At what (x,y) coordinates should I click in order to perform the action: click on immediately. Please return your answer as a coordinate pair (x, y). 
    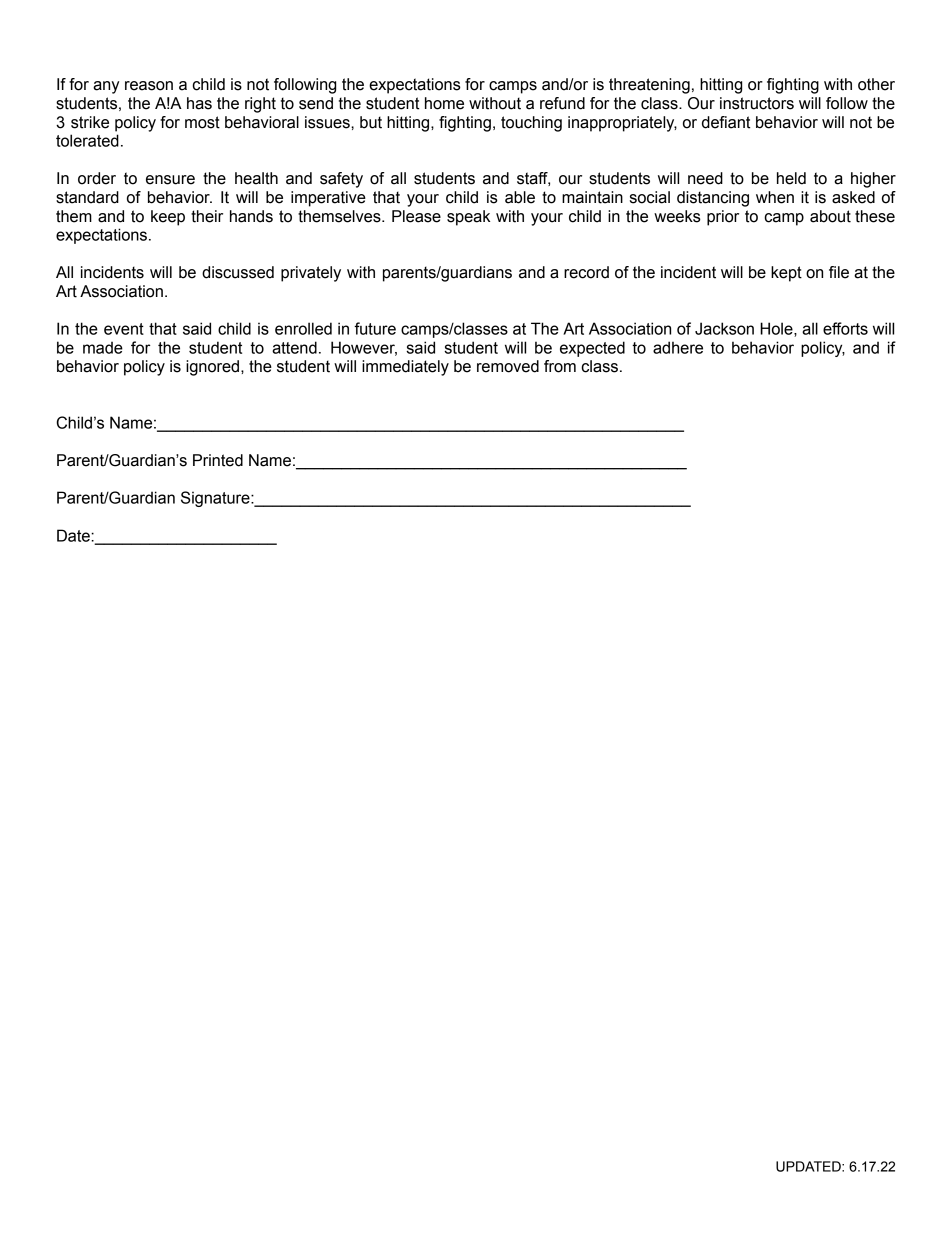
    Looking at the image, I should click on (405, 368).
